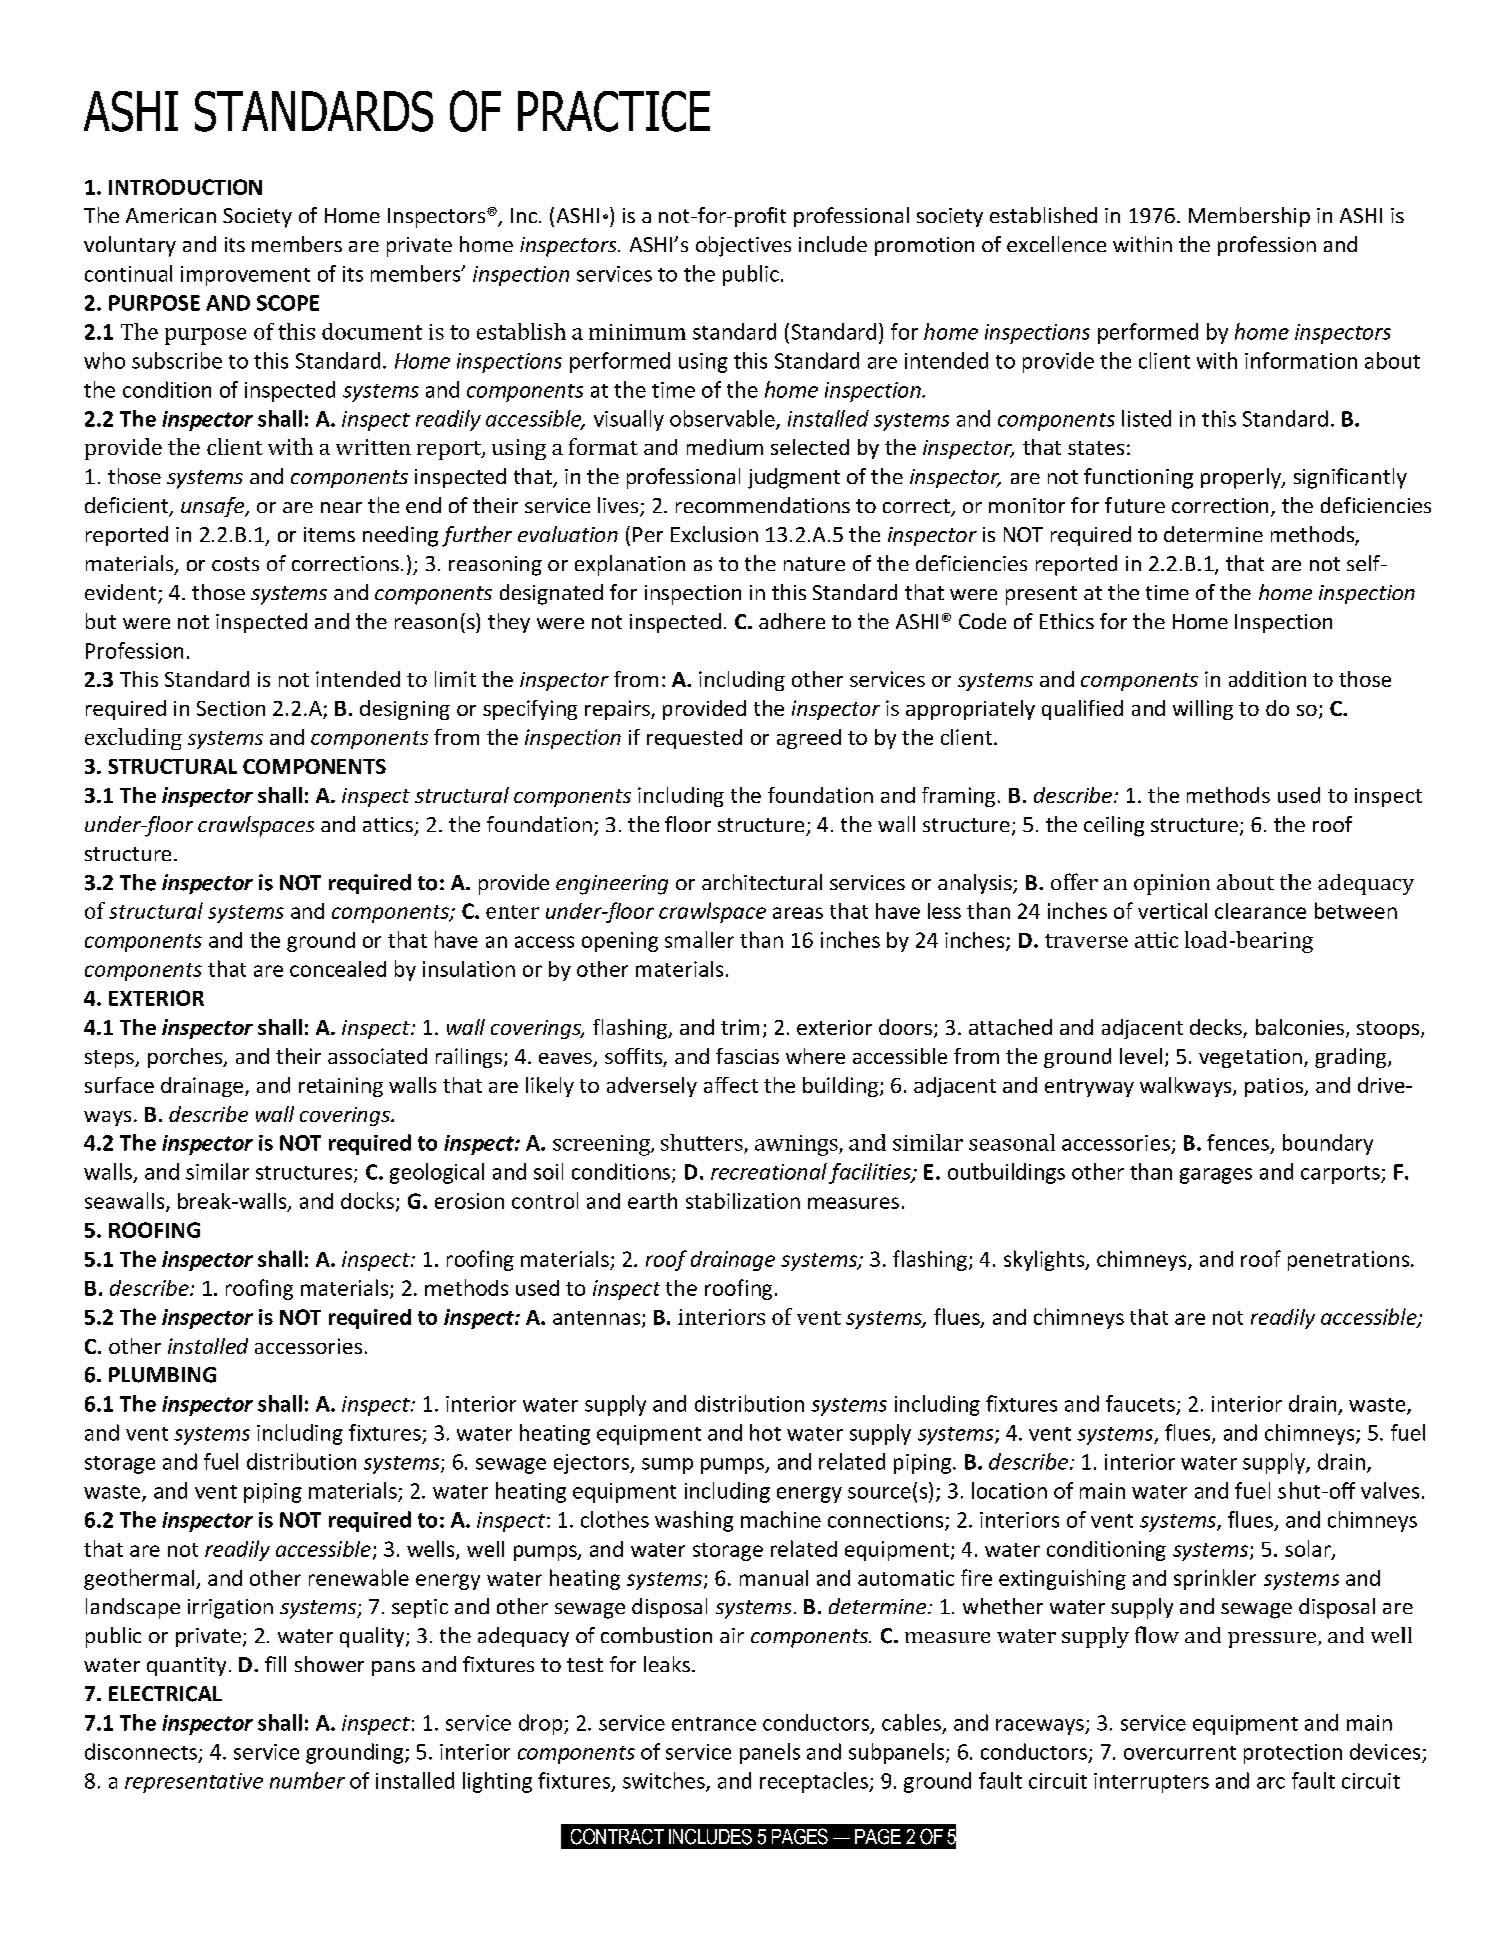 This screenshot has height=1936, width=1509. Describe the element at coordinates (1217, 1028) in the screenshot. I see `decks` at that location.
